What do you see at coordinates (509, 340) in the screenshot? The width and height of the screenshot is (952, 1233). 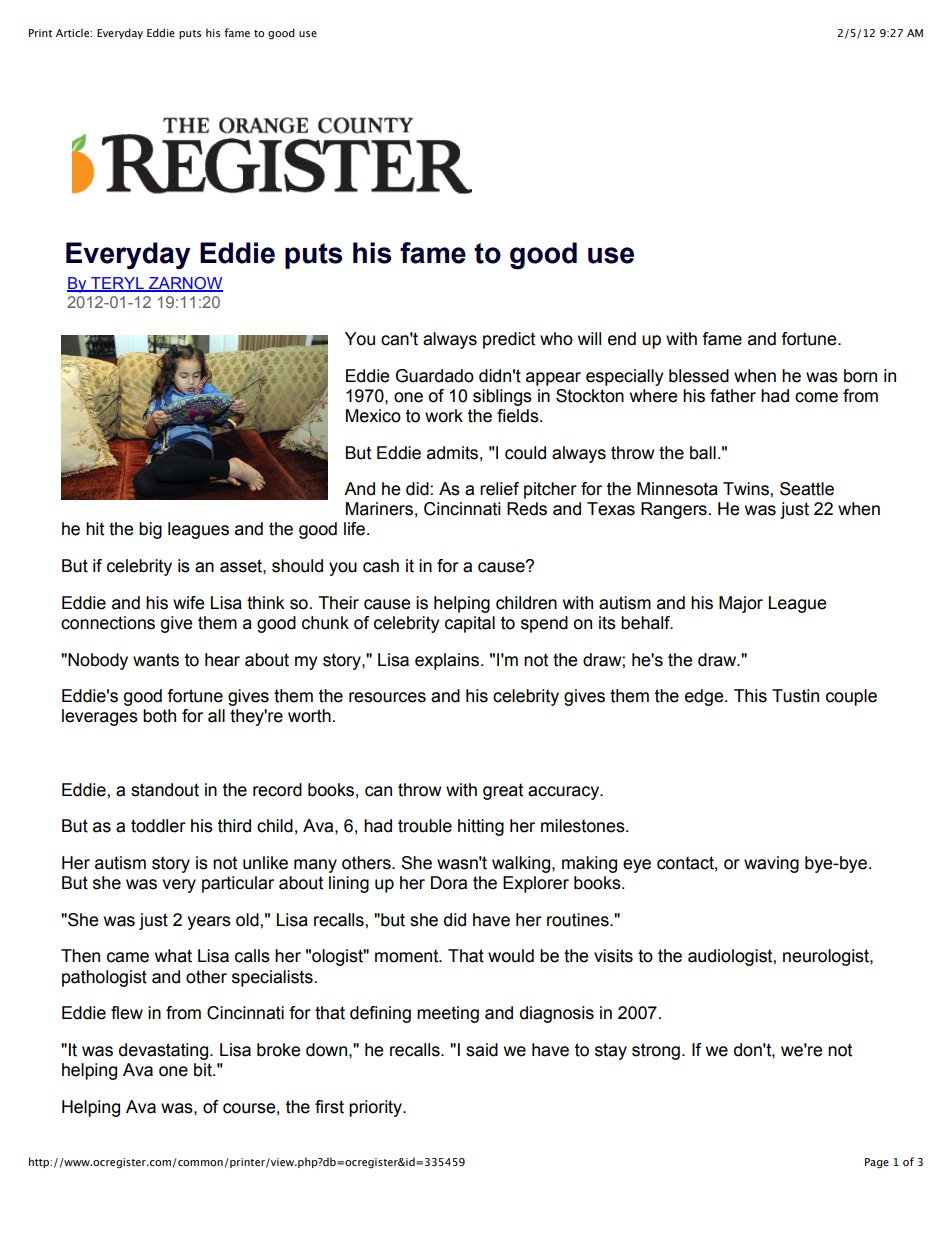 I see `predict` at bounding box center [509, 340].
